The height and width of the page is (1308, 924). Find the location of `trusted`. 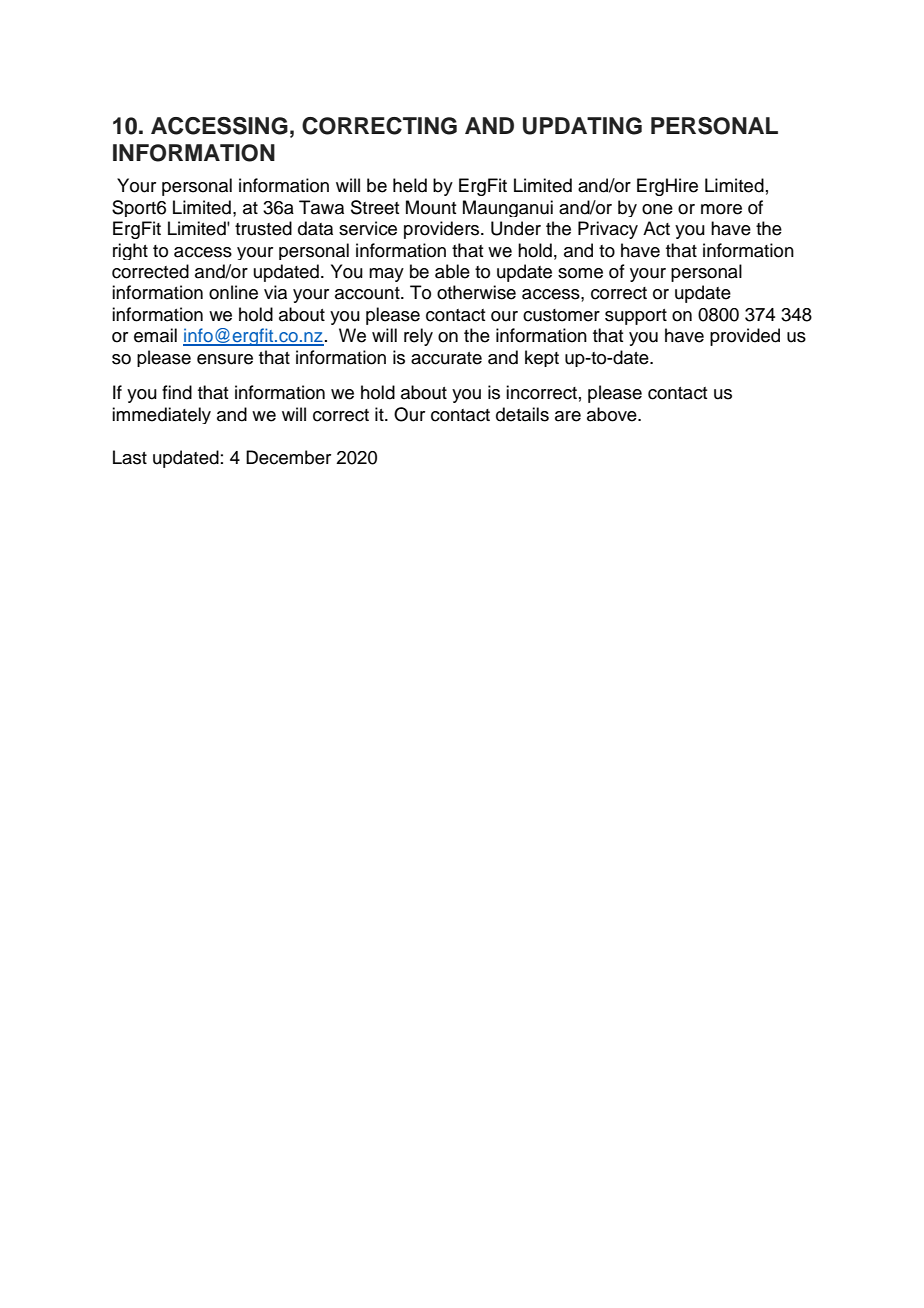

trusted is located at coordinates (263, 228).
